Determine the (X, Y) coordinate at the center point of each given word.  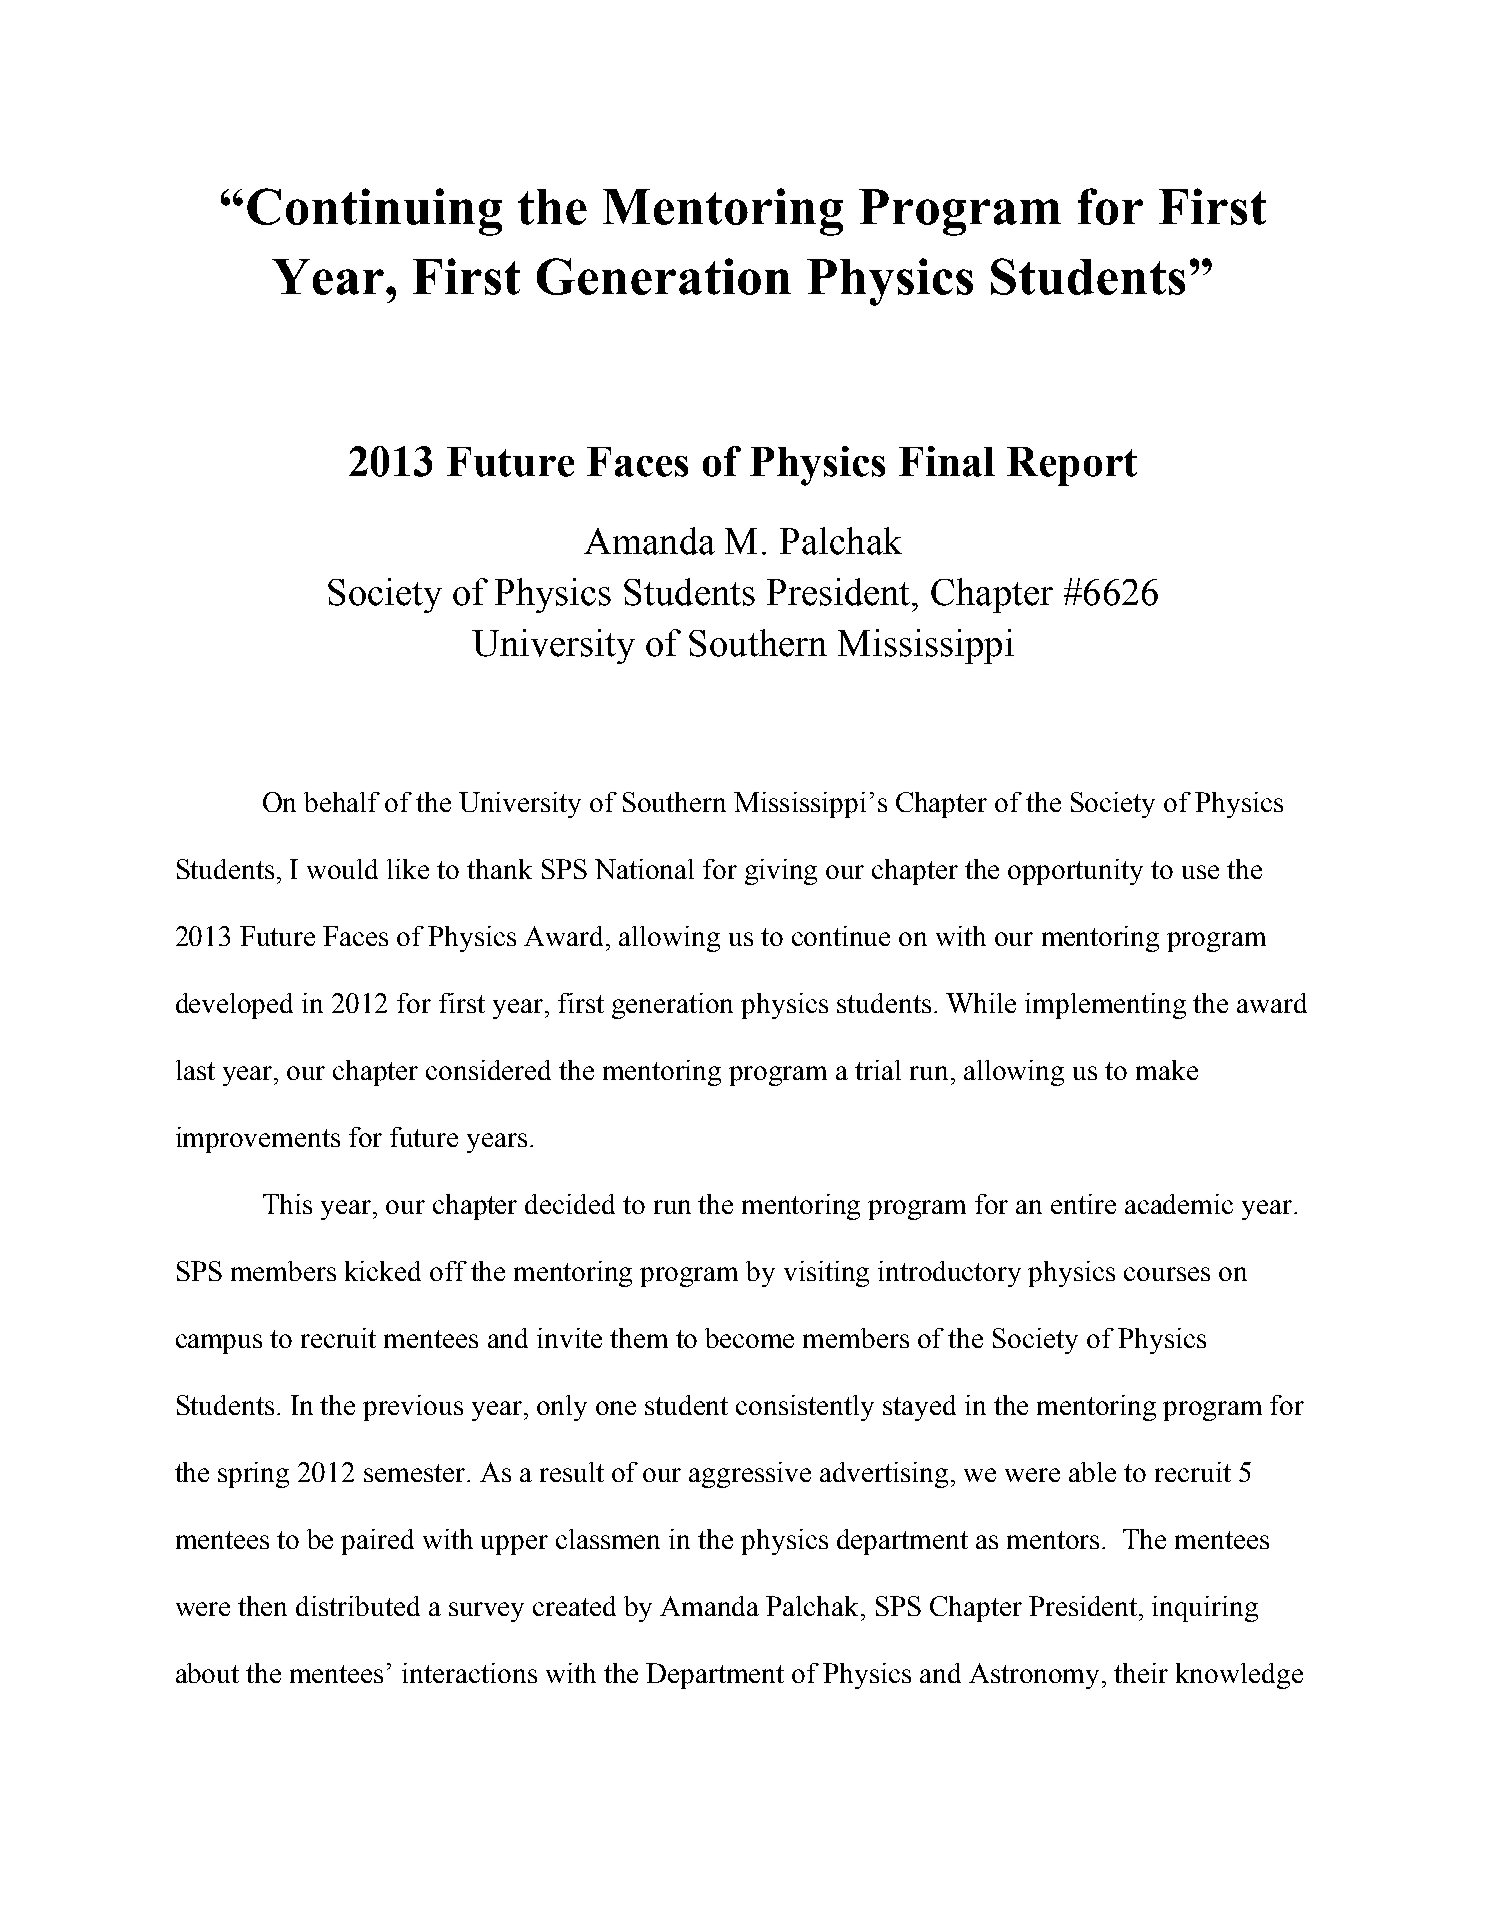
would (342, 869)
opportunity (1075, 872)
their (1141, 1673)
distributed (358, 1606)
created (574, 1606)
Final (947, 461)
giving (781, 872)
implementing (1105, 1006)
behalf (342, 802)
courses (1167, 1274)
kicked (383, 1271)
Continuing (374, 212)
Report (1072, 466)
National (644, 869)
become (749, 1338)
